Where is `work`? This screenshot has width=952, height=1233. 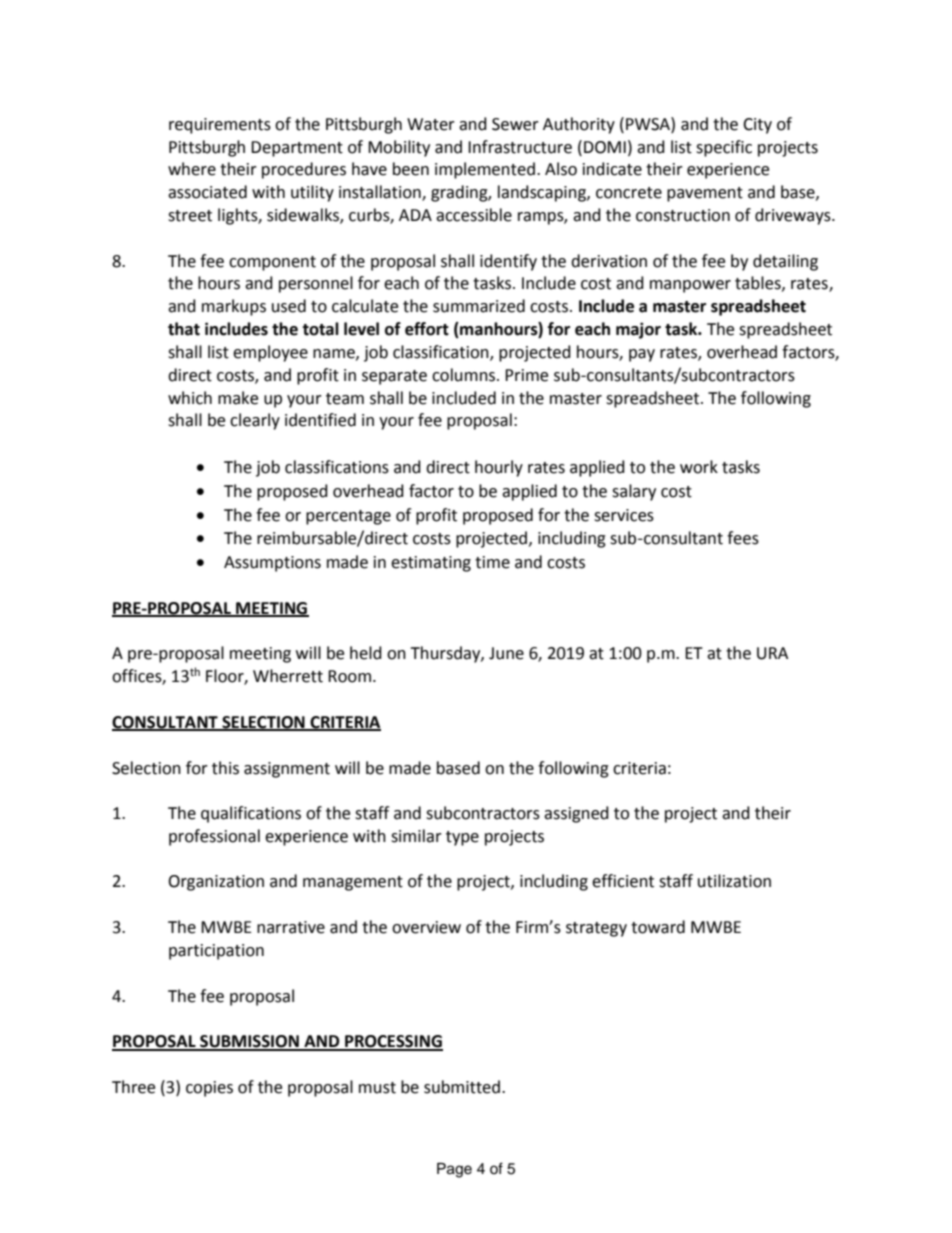
work is located at coordinates (699, 467).
